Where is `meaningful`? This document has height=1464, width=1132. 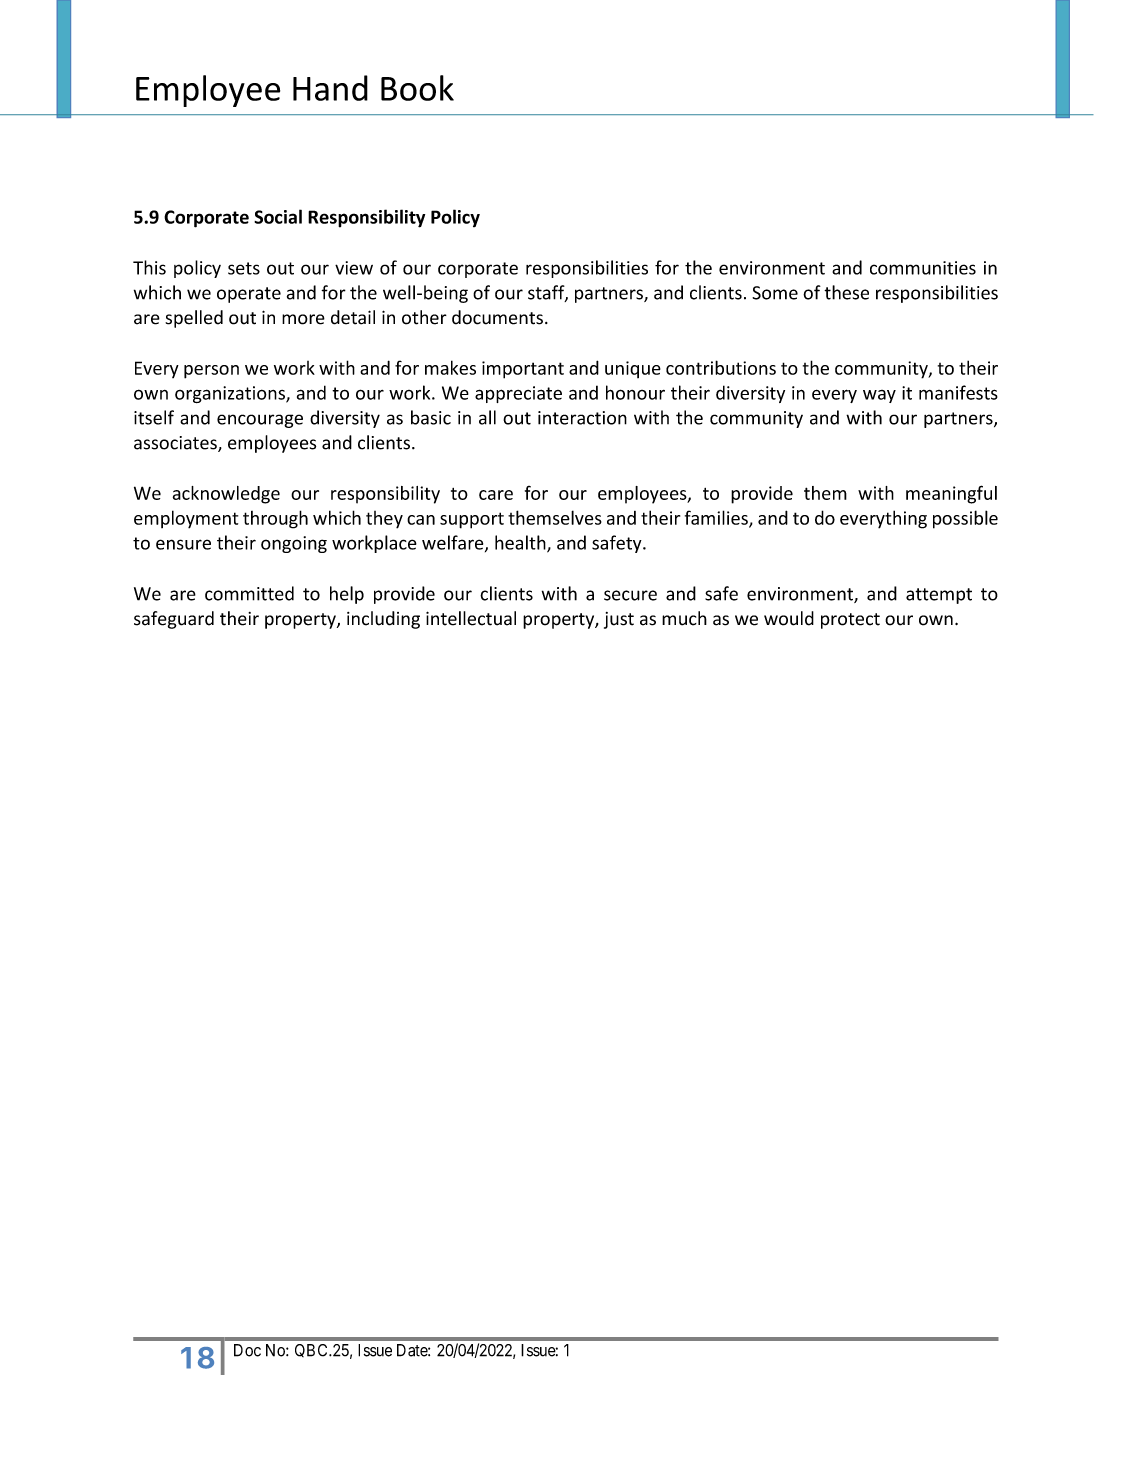
meaningful is located at coordinates (951, 494).
